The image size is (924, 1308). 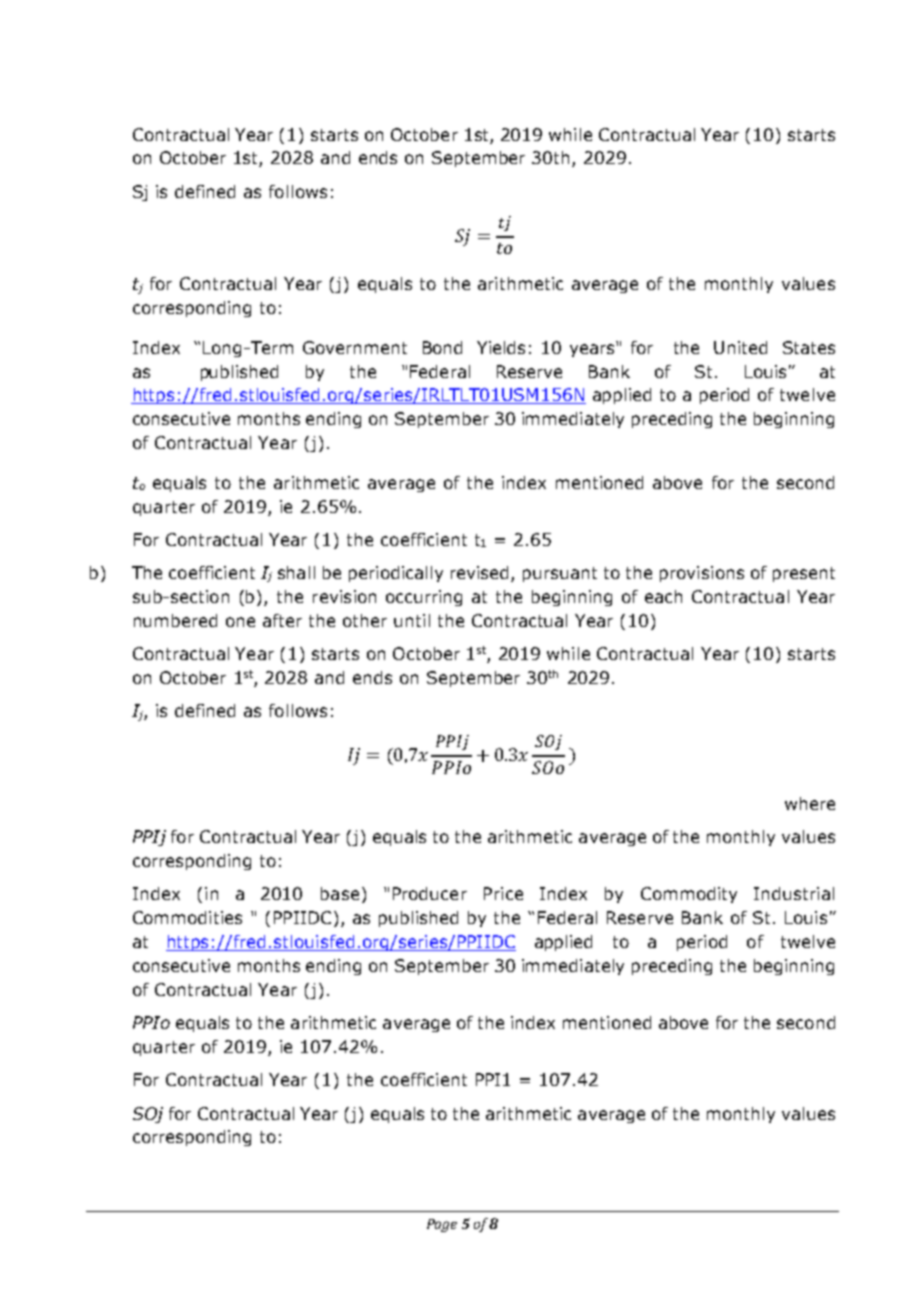 I want to click on Yields, so click(x=501, y=347).
